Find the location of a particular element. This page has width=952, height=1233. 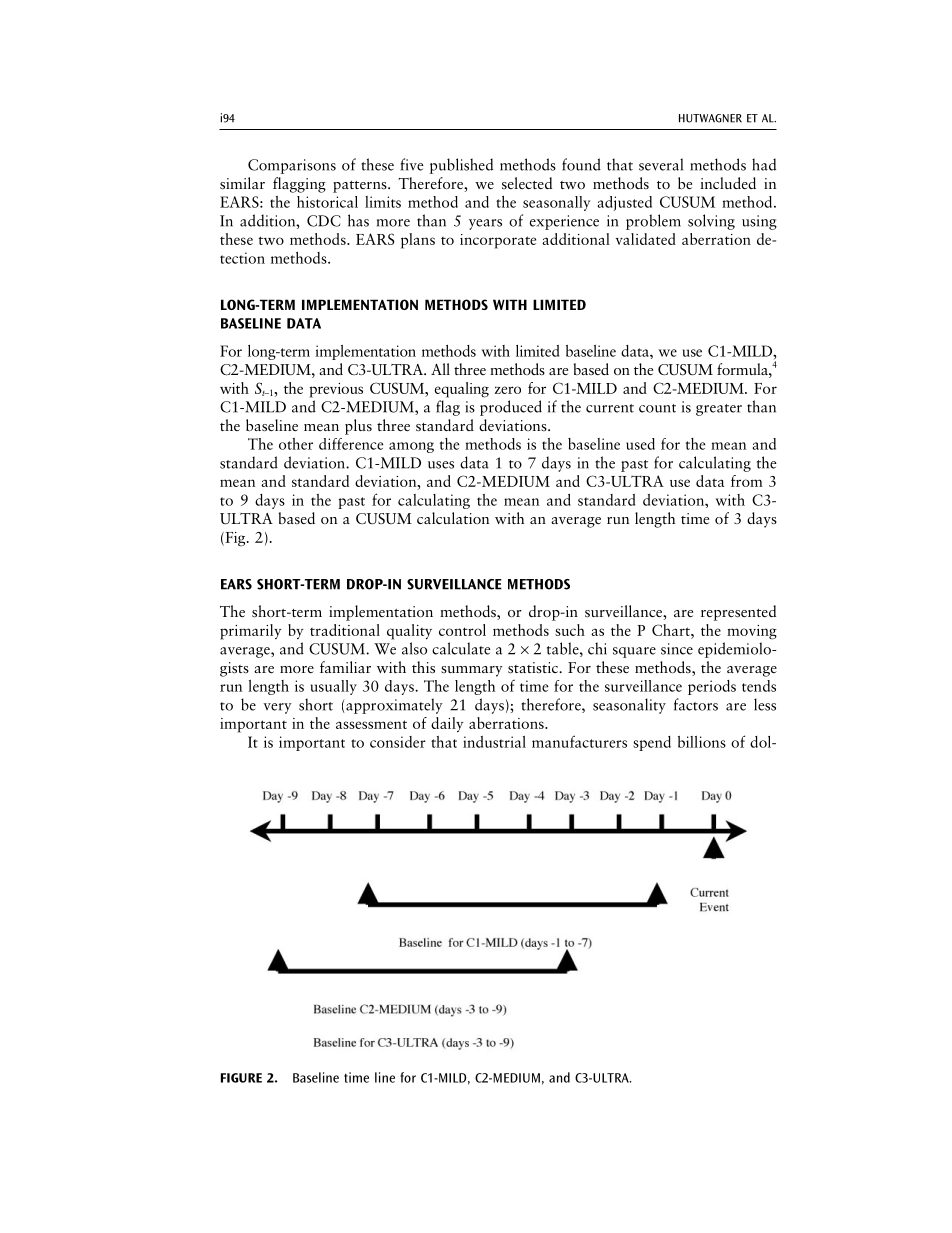

Comparisons is located at coordinates (292, 166).
